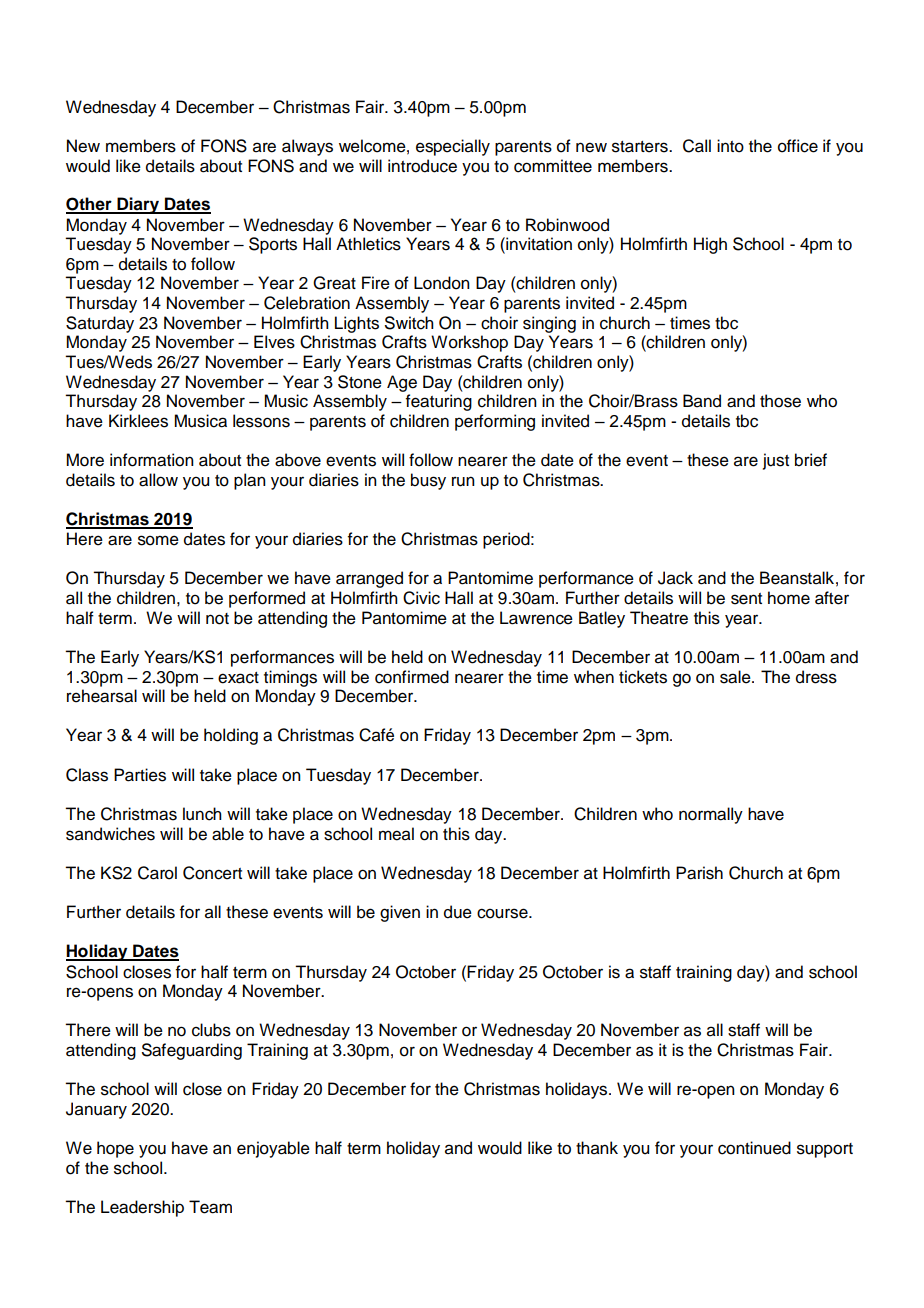 Image resolution: width=924 pixels, height=1308 pixels. I want to click on normally, so click(711, 815).
